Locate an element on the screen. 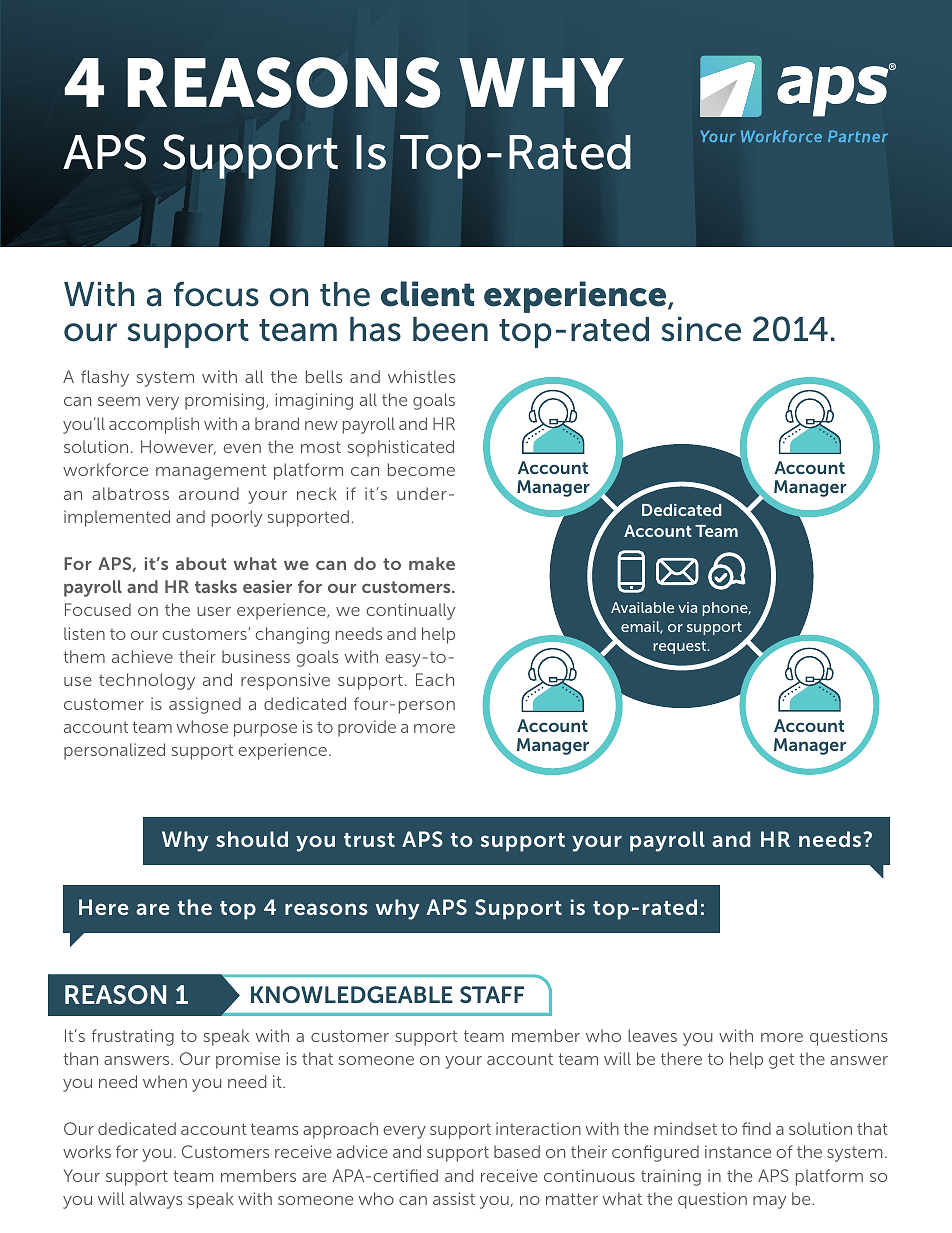 This screenshot has height=1233, width=952. leaves is located at coordinates (652, 1035).
